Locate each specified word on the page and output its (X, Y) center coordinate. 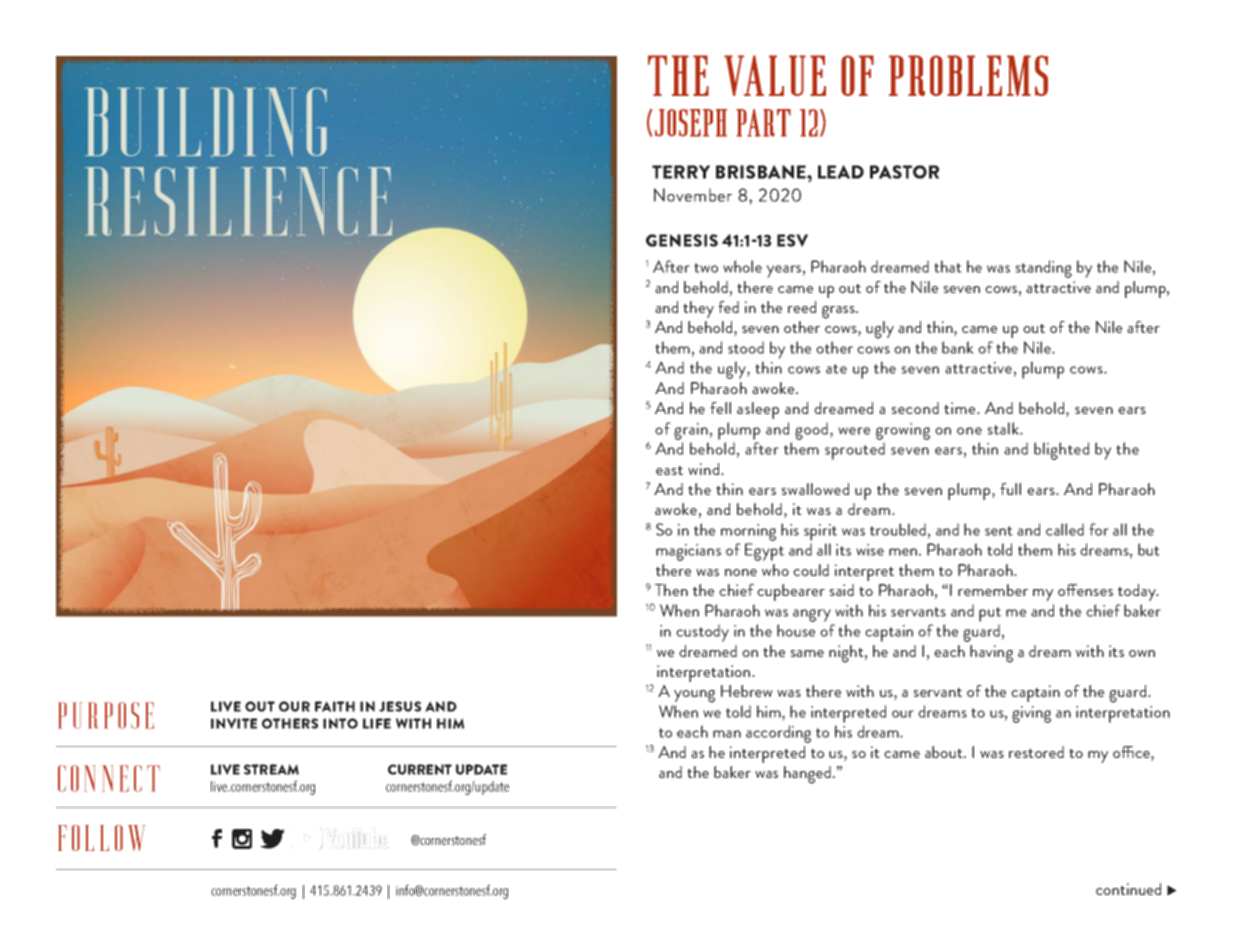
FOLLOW (101, 838)
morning (748, 532)
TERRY (681, 172)
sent (999, 531)
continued (1128, 889)
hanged (807, 775)
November (693, 195)
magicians (688, 552)
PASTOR (904, 172)
